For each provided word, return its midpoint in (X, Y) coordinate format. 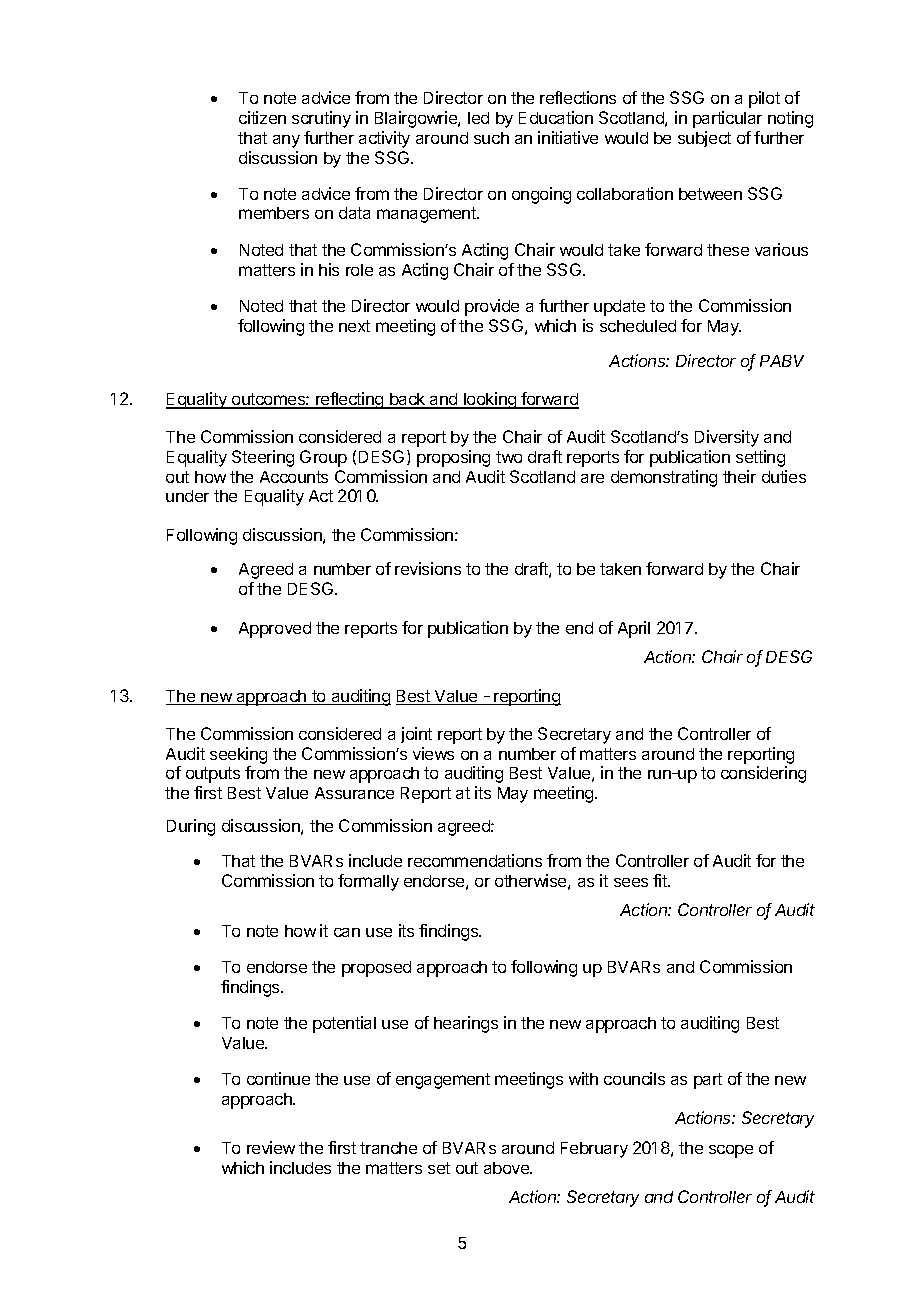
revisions (428, 568)
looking (490, 400)
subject (704, 139)
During (191, 827)
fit (661, 880)
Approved (275, 630)
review (271, 1147)
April (634, 629)
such (491, 138)
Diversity (727, 438)
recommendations (475, 860)
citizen (262, 117)
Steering (263, 458)
